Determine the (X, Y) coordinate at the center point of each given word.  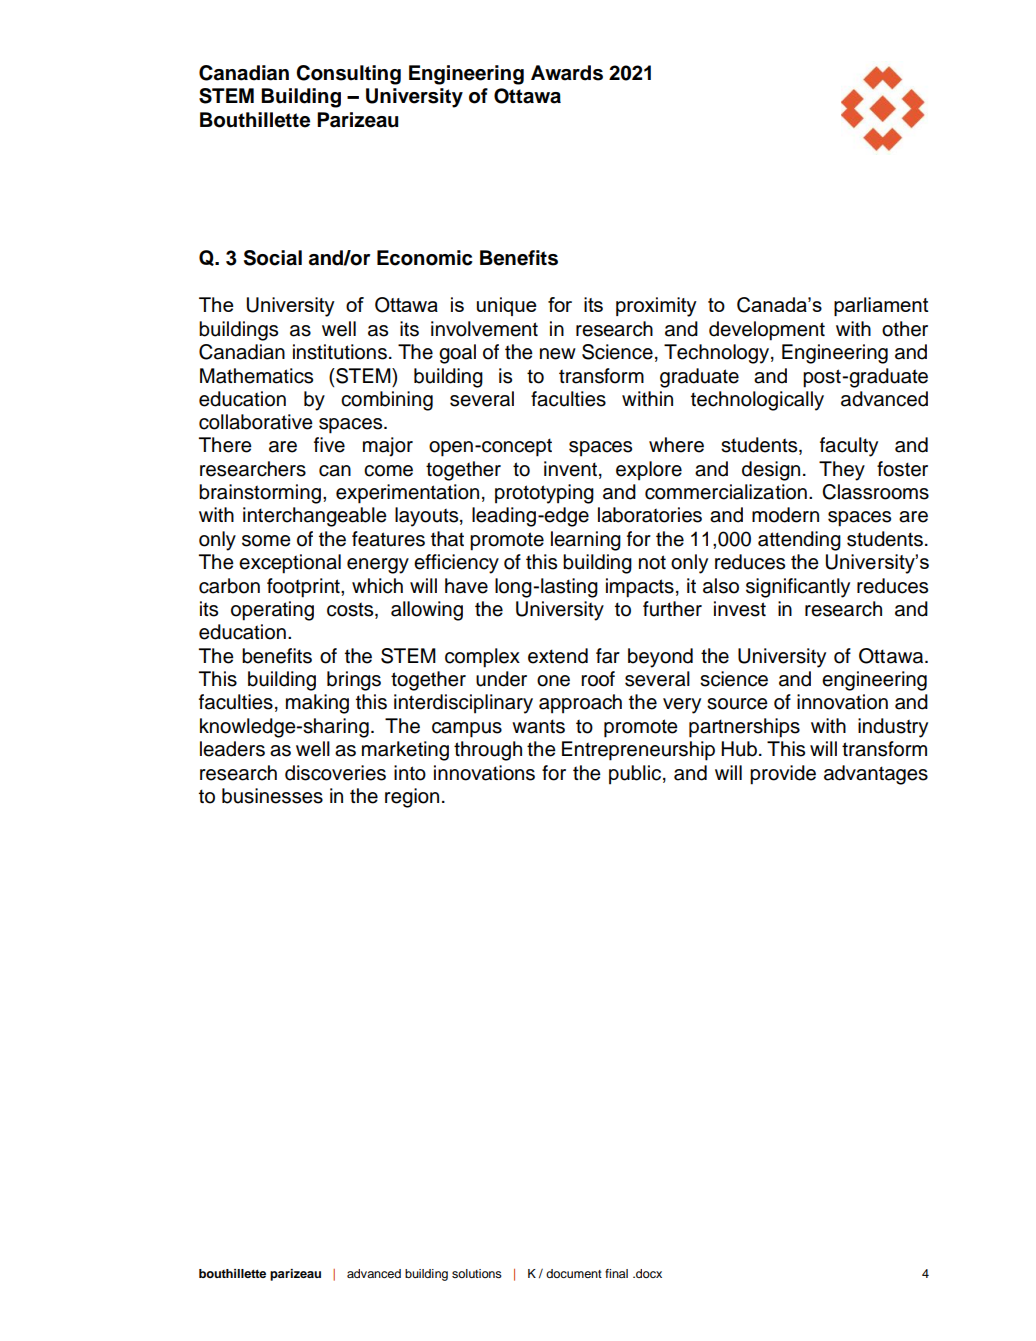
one (553, 681)
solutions (477, 1273)
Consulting (348, 75)
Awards (567, 73)
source (737, 704)
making (317, 704)
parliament (881, 306)
